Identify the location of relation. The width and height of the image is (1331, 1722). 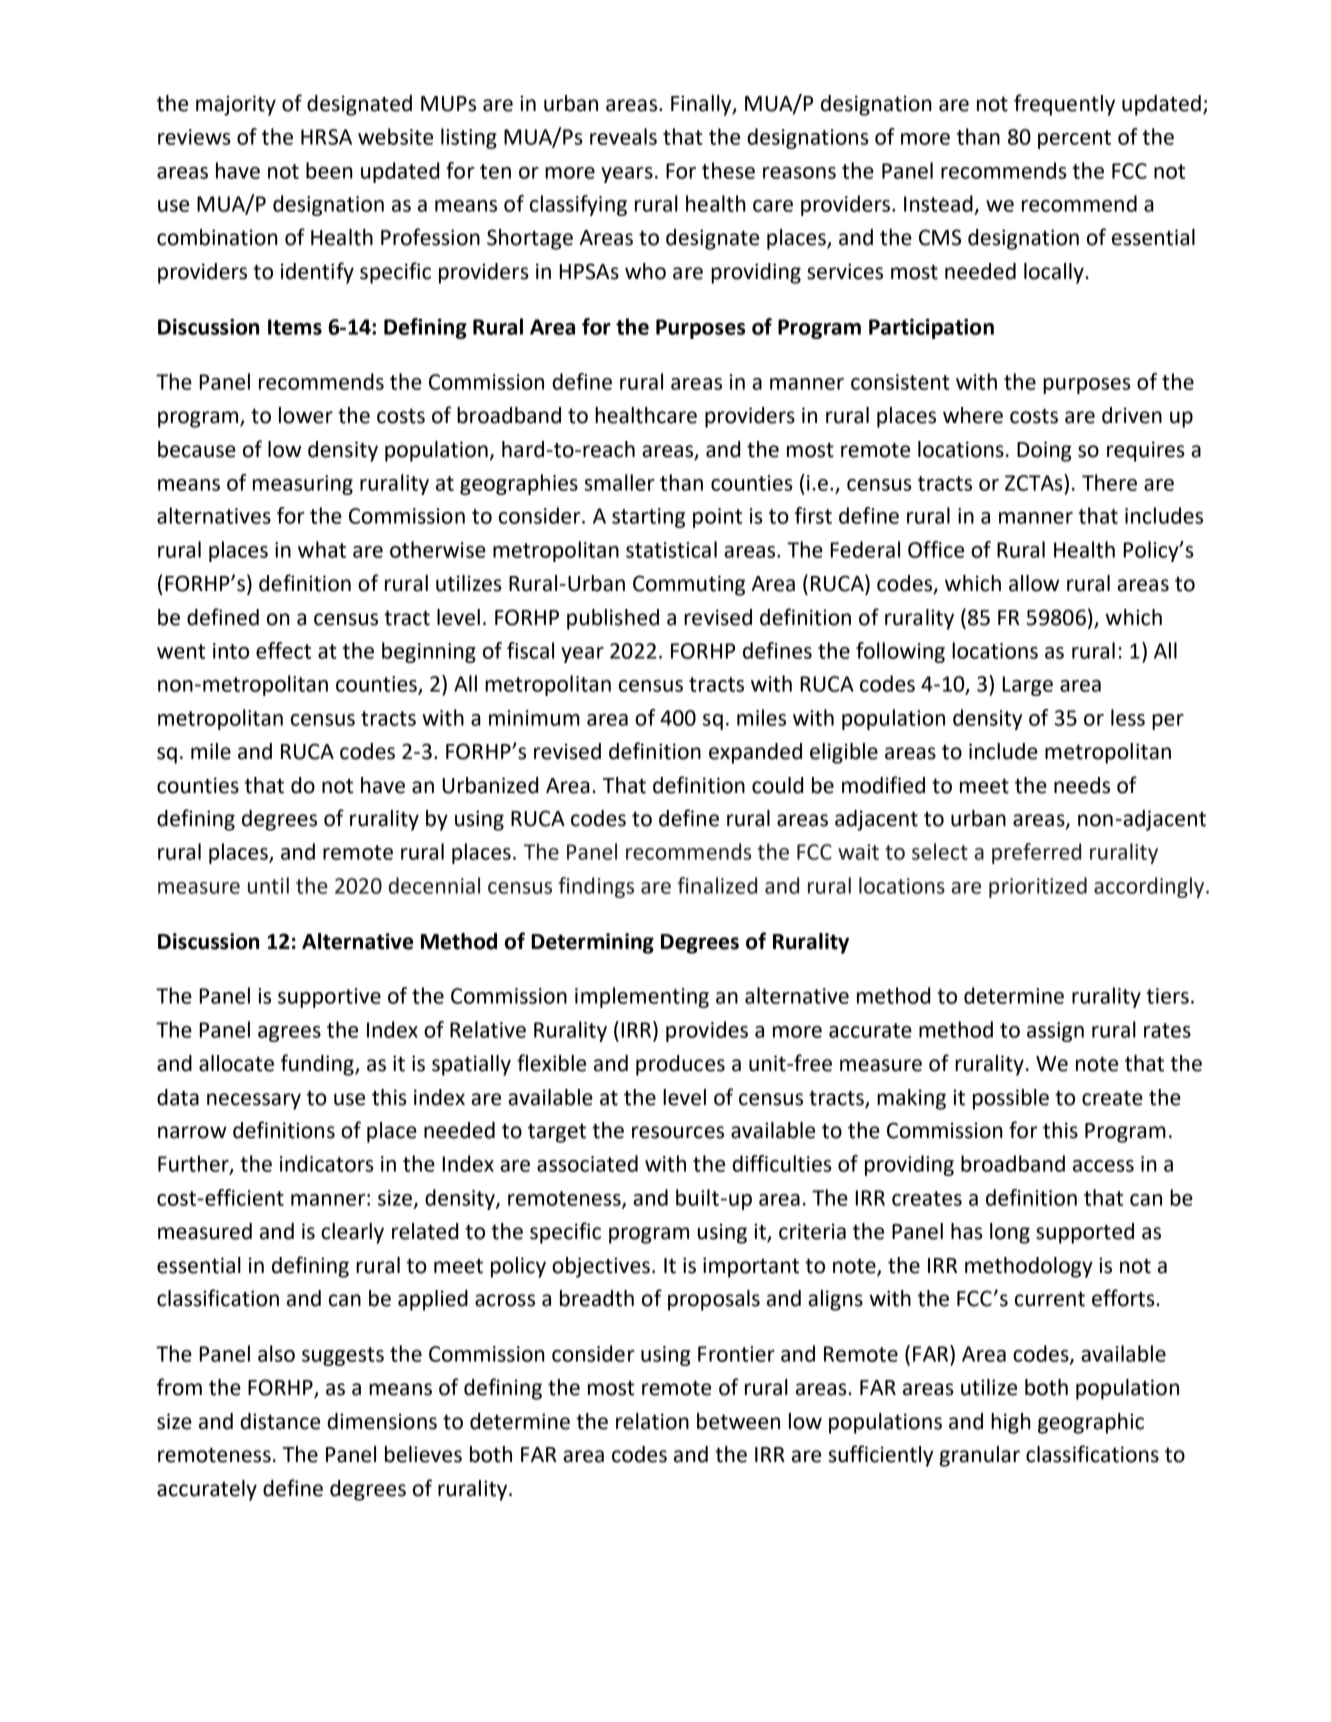
(652, 1421).
